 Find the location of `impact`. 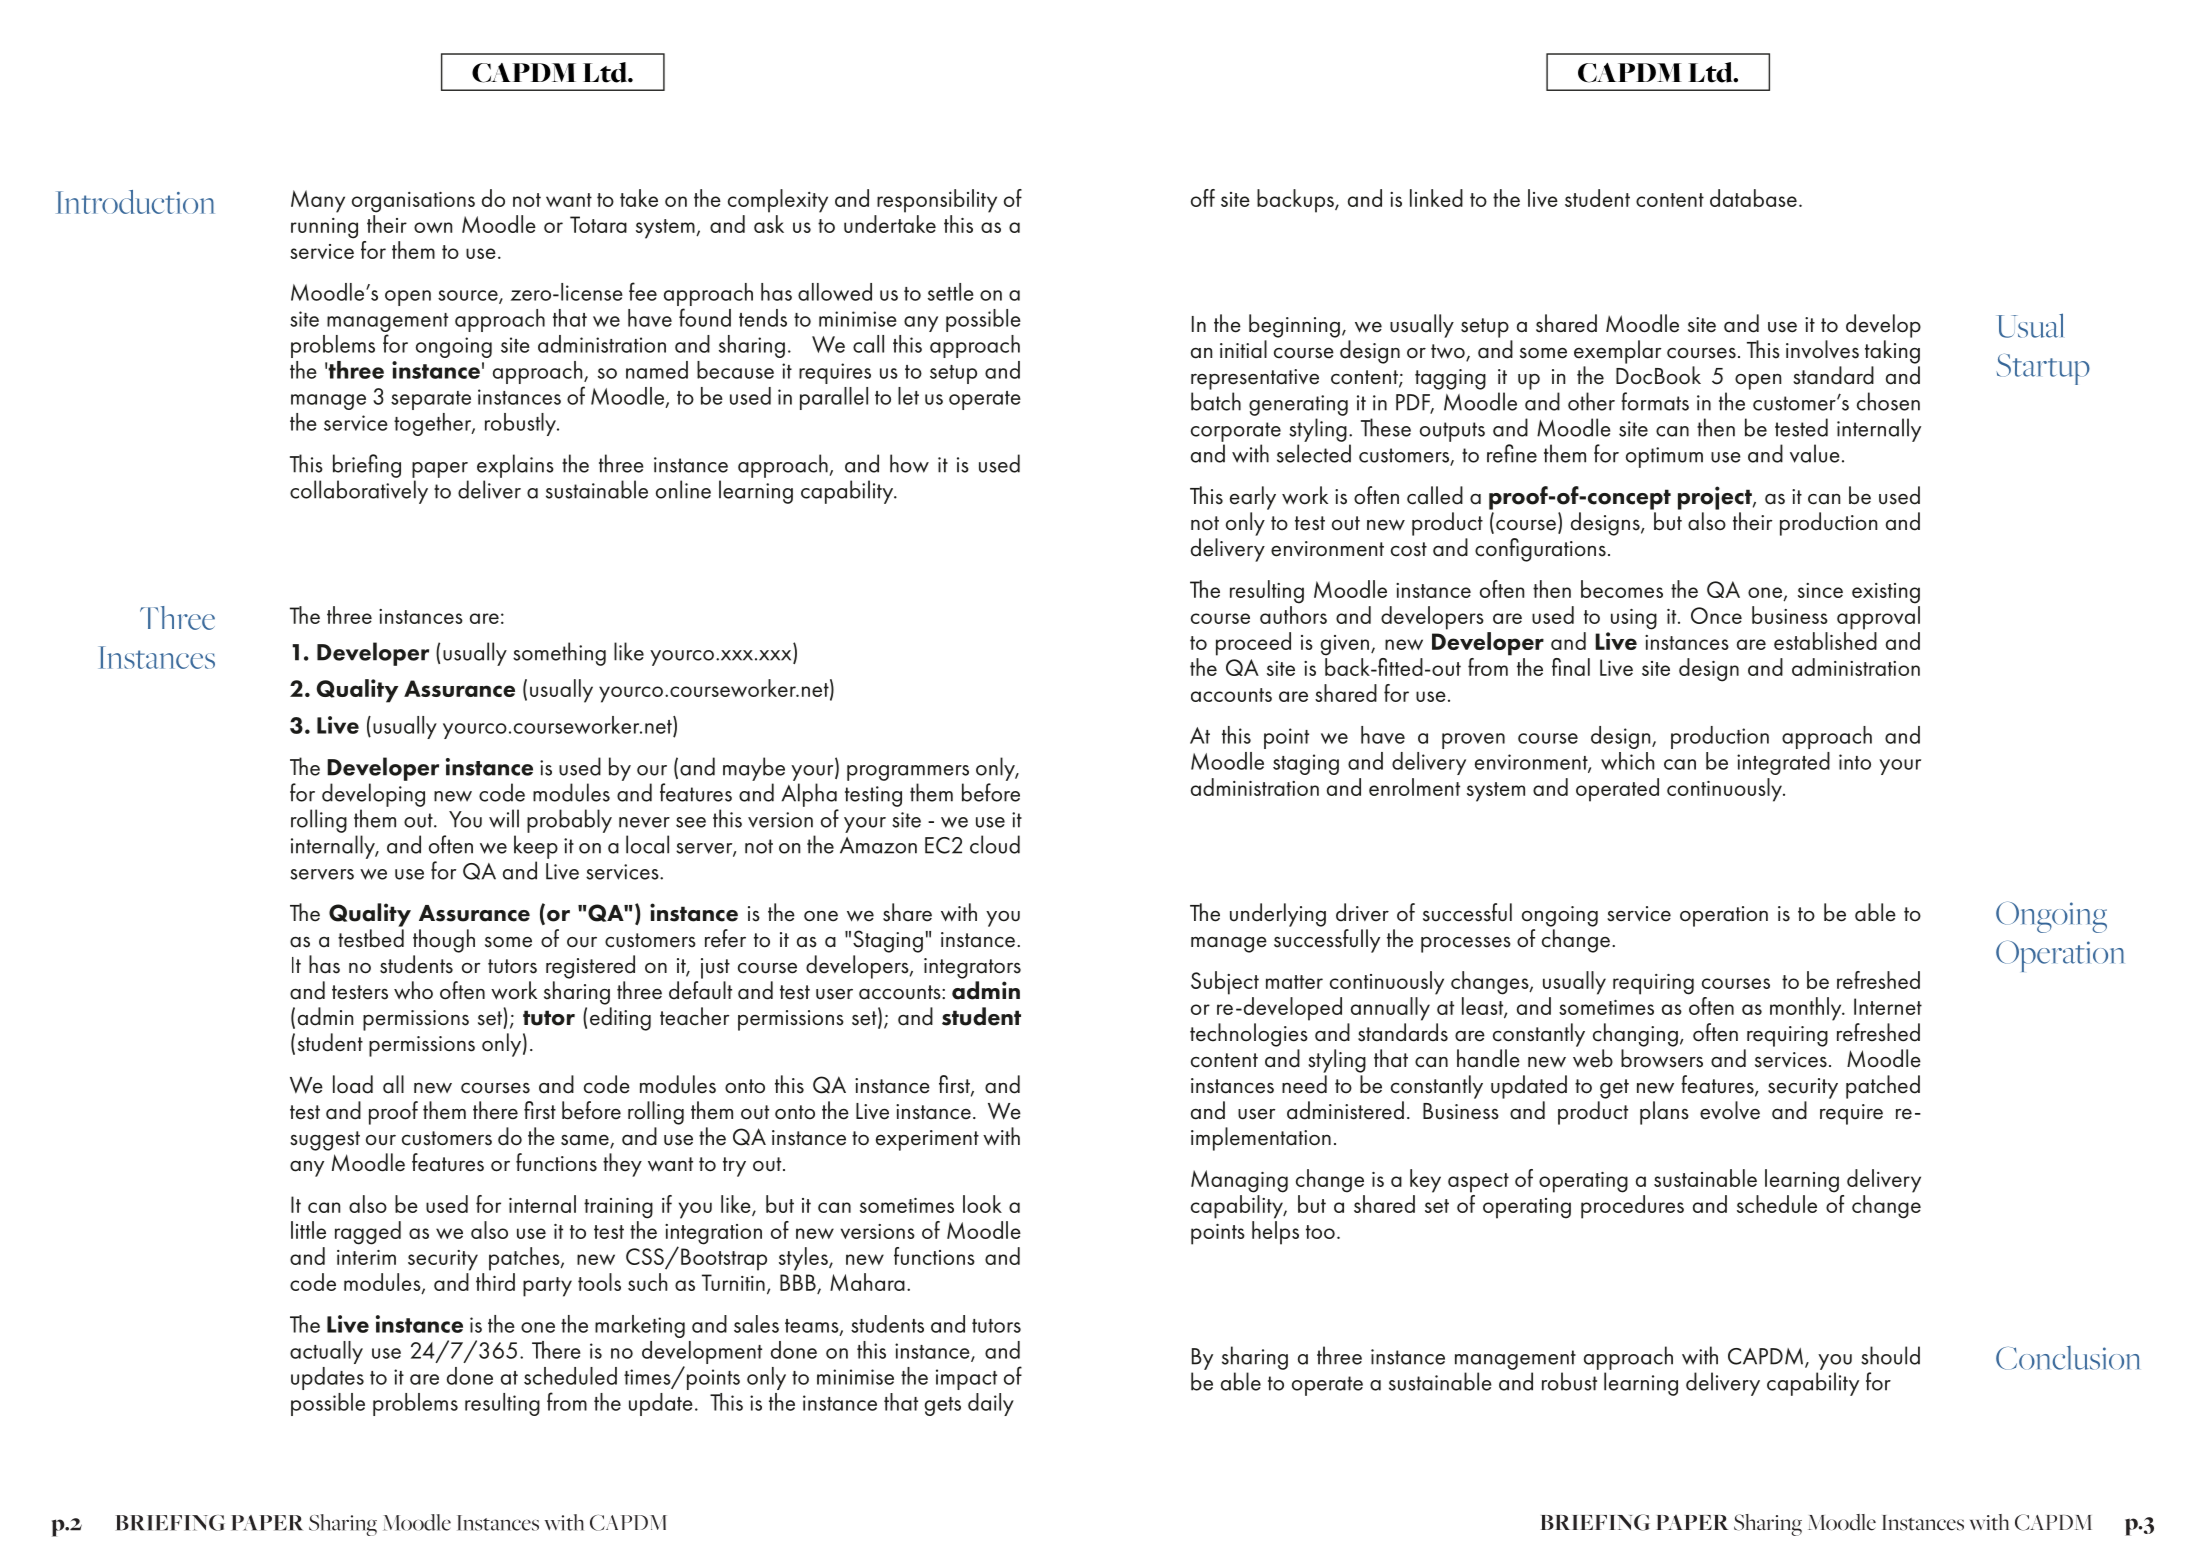

impact is located at coordinates (966, 1379).
